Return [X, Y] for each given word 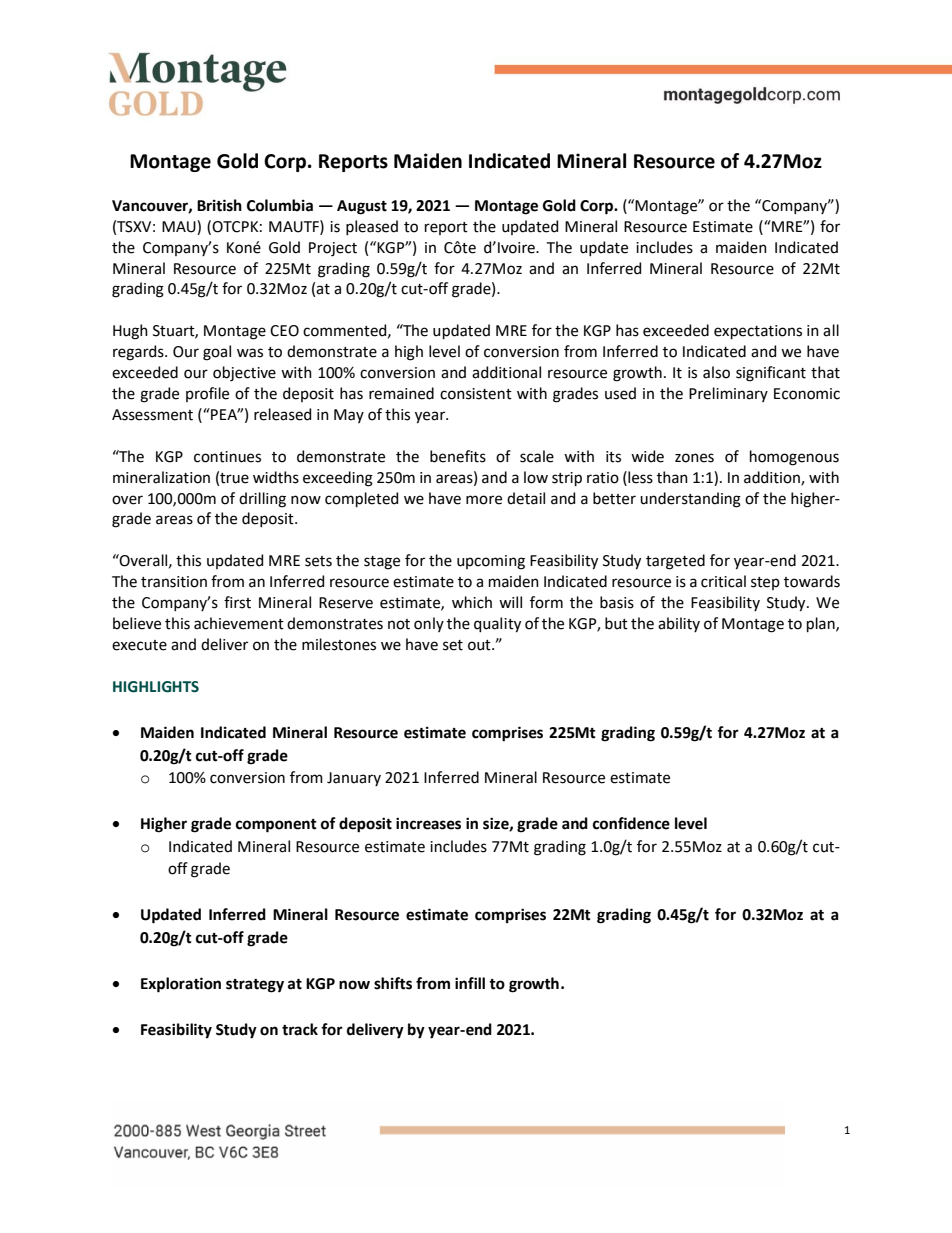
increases [428, 823]
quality [497, 625]
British [219, 205]
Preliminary [728, 394]
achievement [239, 623]
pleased [372, 227]
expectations [758, 332]
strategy [255, 986]
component [276, 826]
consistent [476, 394]
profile [207, 394]
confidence [631, 823]
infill [470, 983]
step [765, 583]
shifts [393, 983]
